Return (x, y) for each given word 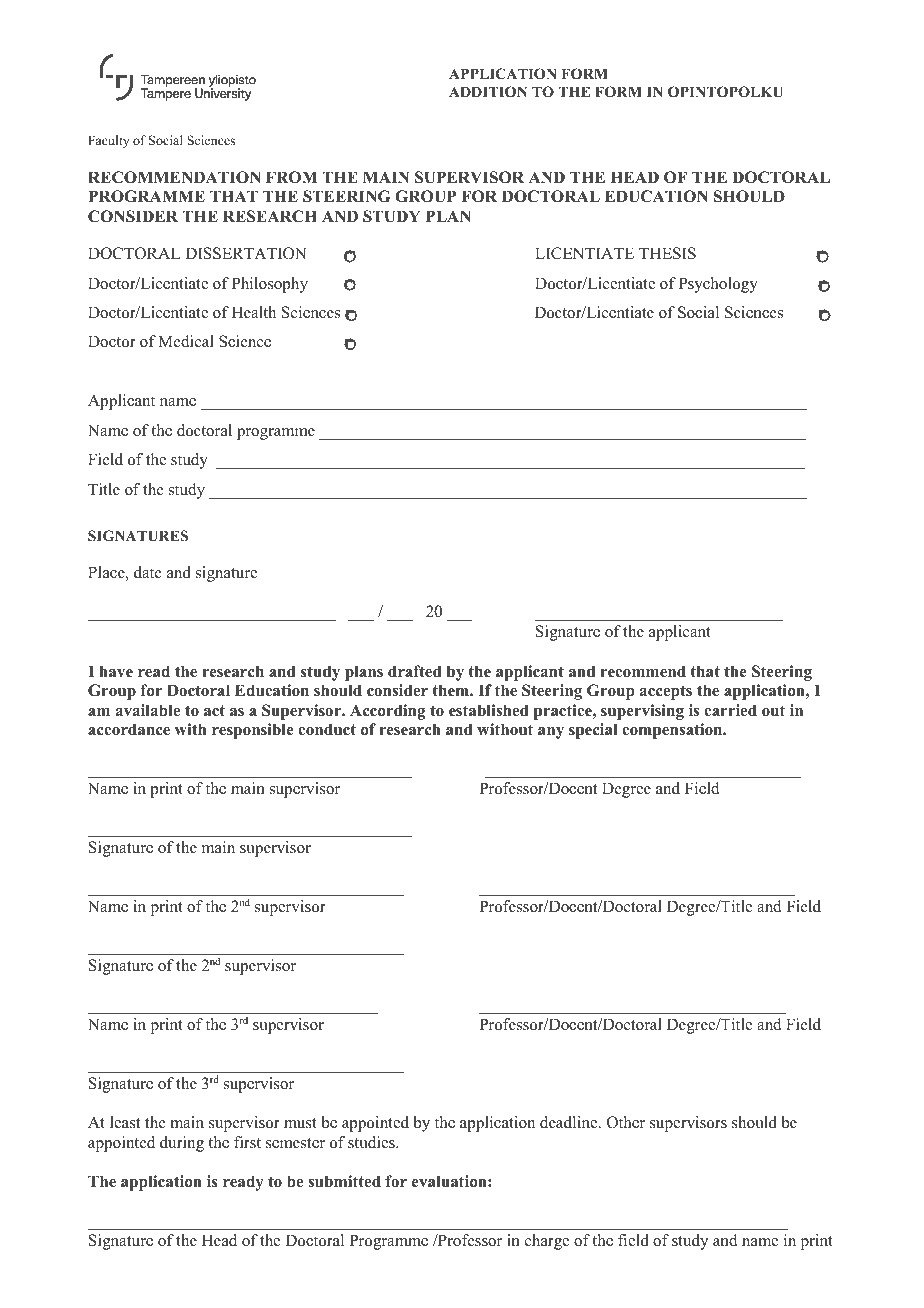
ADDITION (488, 92)
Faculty (108, 141)
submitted (344, 1181)
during (182, 1144)
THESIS (667, 253)
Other (626, 1122)
